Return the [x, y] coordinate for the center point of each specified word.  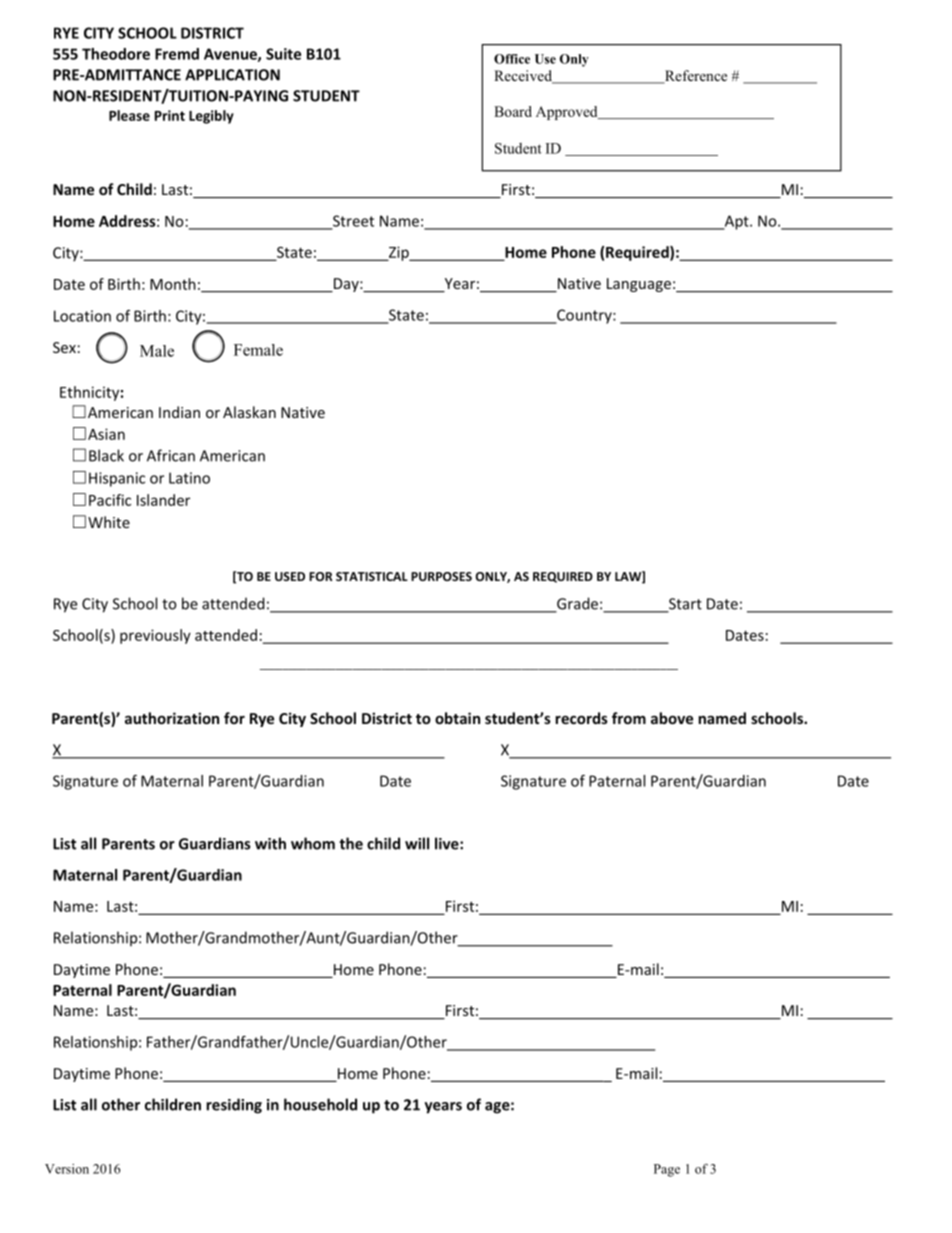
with [270, 843]
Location [82, 316]
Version [67, 1169]
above [672, 718]
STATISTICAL [372, 576]
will [417, 843]
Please [129, 115]
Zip [399, 253]
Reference [694, 77]
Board [513, 111]
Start [684, 605]
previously [155, 636]
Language [639, 285]
